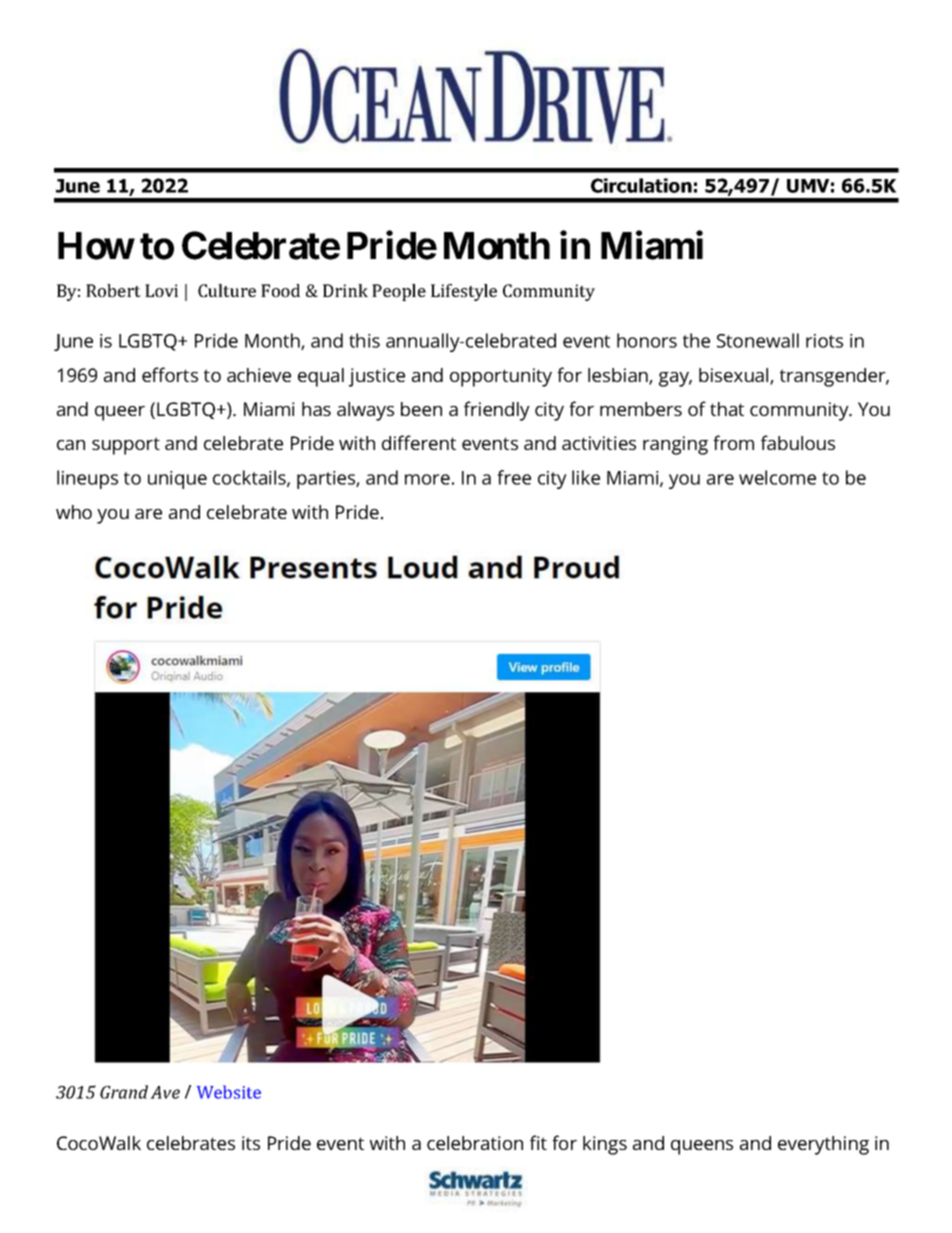 The width and height of the document is (952, 1233). Describe the element at coordinates (229, 1092) in the document. I see `Website` at that location.
